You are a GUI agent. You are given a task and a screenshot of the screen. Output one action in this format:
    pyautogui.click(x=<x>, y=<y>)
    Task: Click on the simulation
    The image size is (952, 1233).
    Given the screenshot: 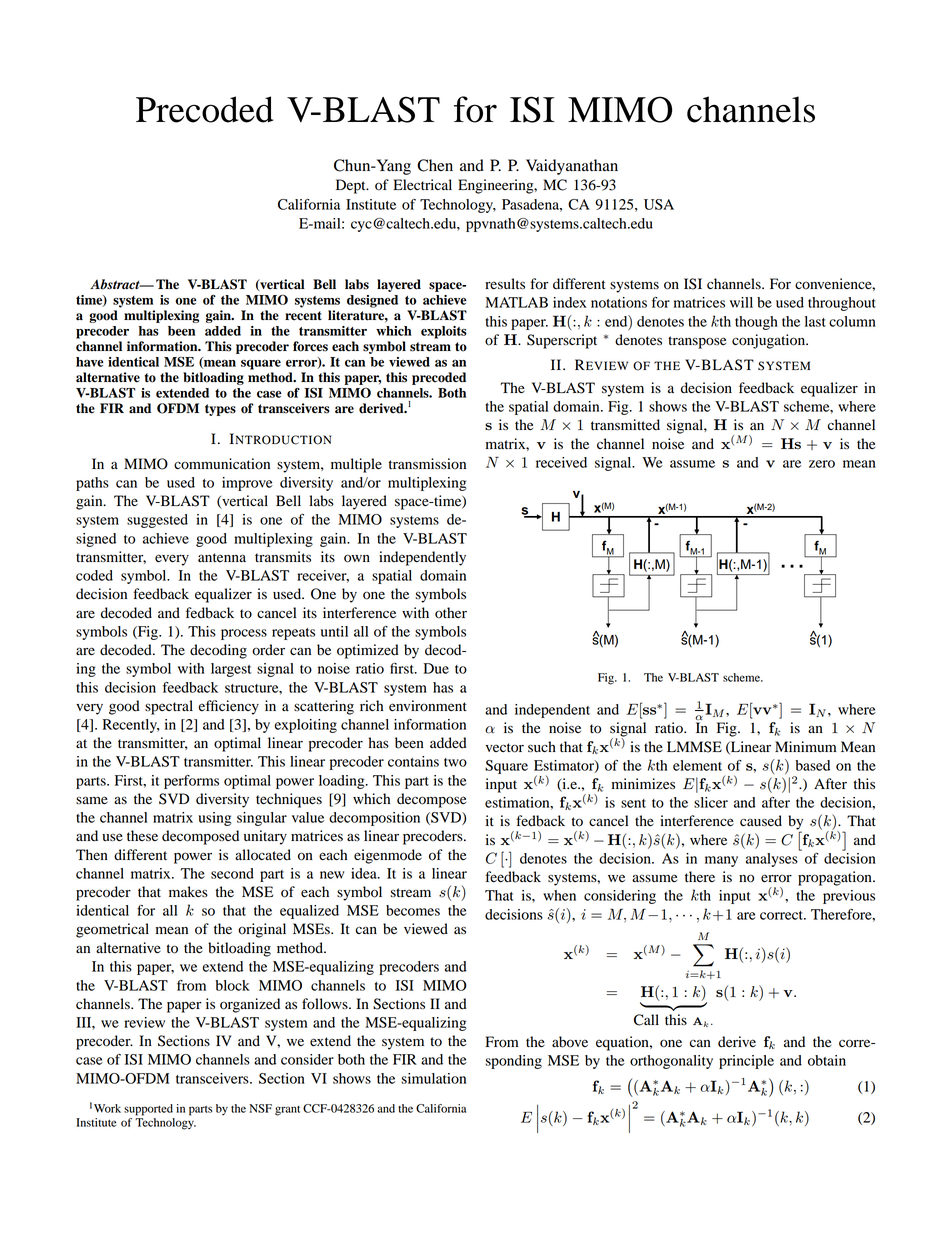 What is the action you would take?
    pyautogui.click(x=434, y=1078)
